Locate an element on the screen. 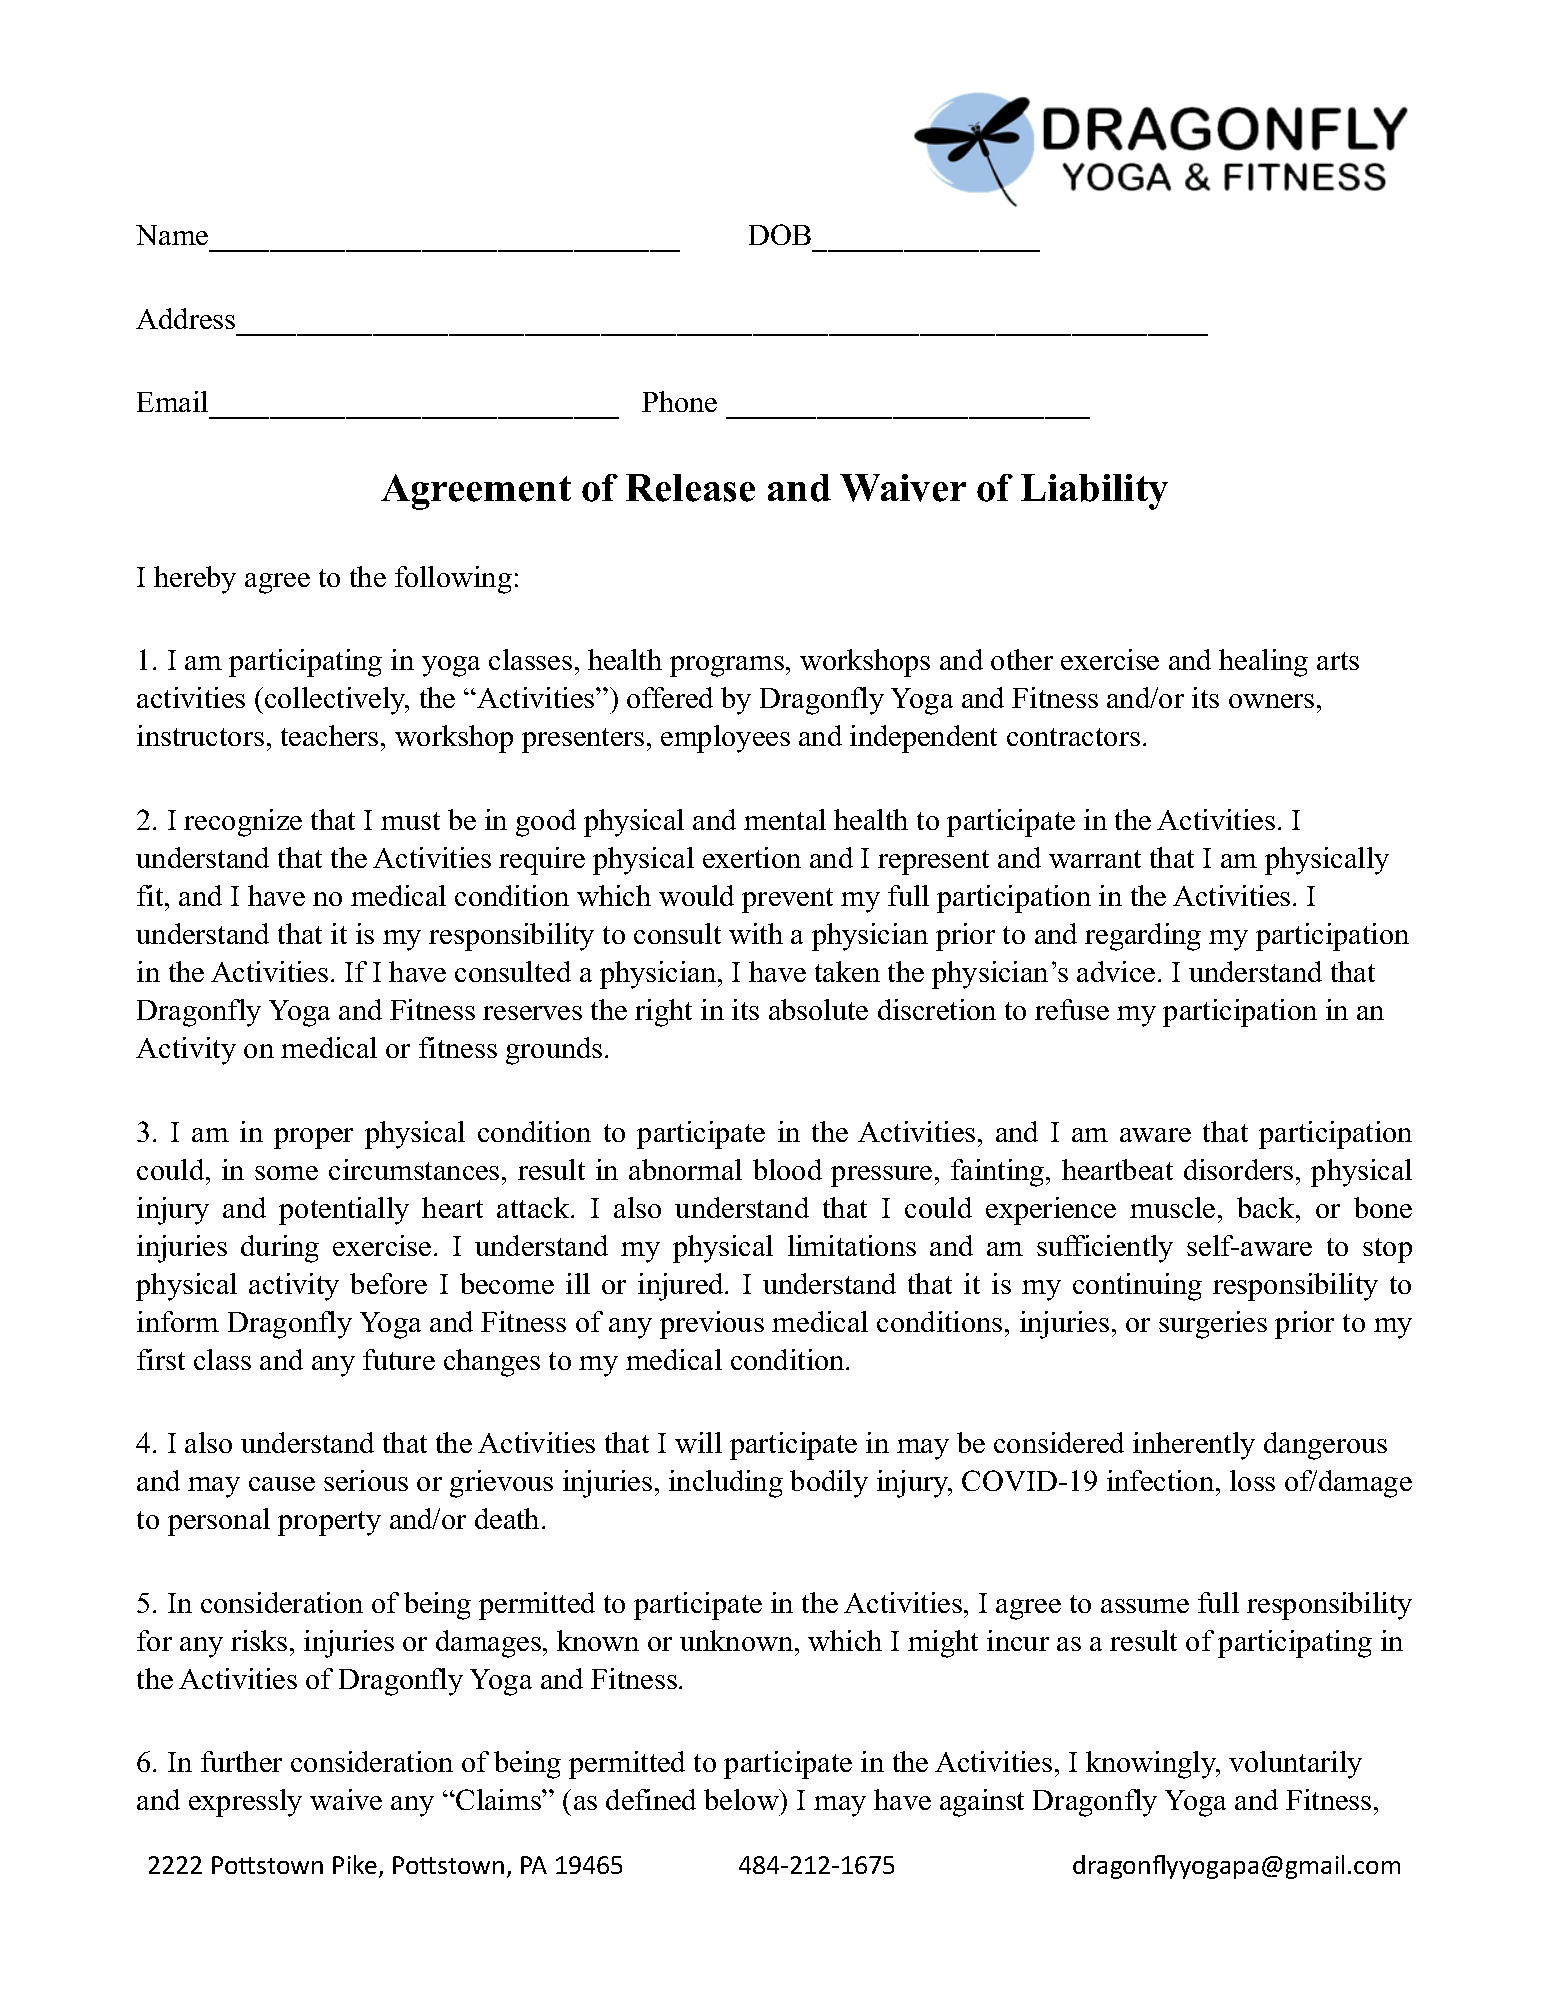  blood is located at coordinates (787, 1169).
